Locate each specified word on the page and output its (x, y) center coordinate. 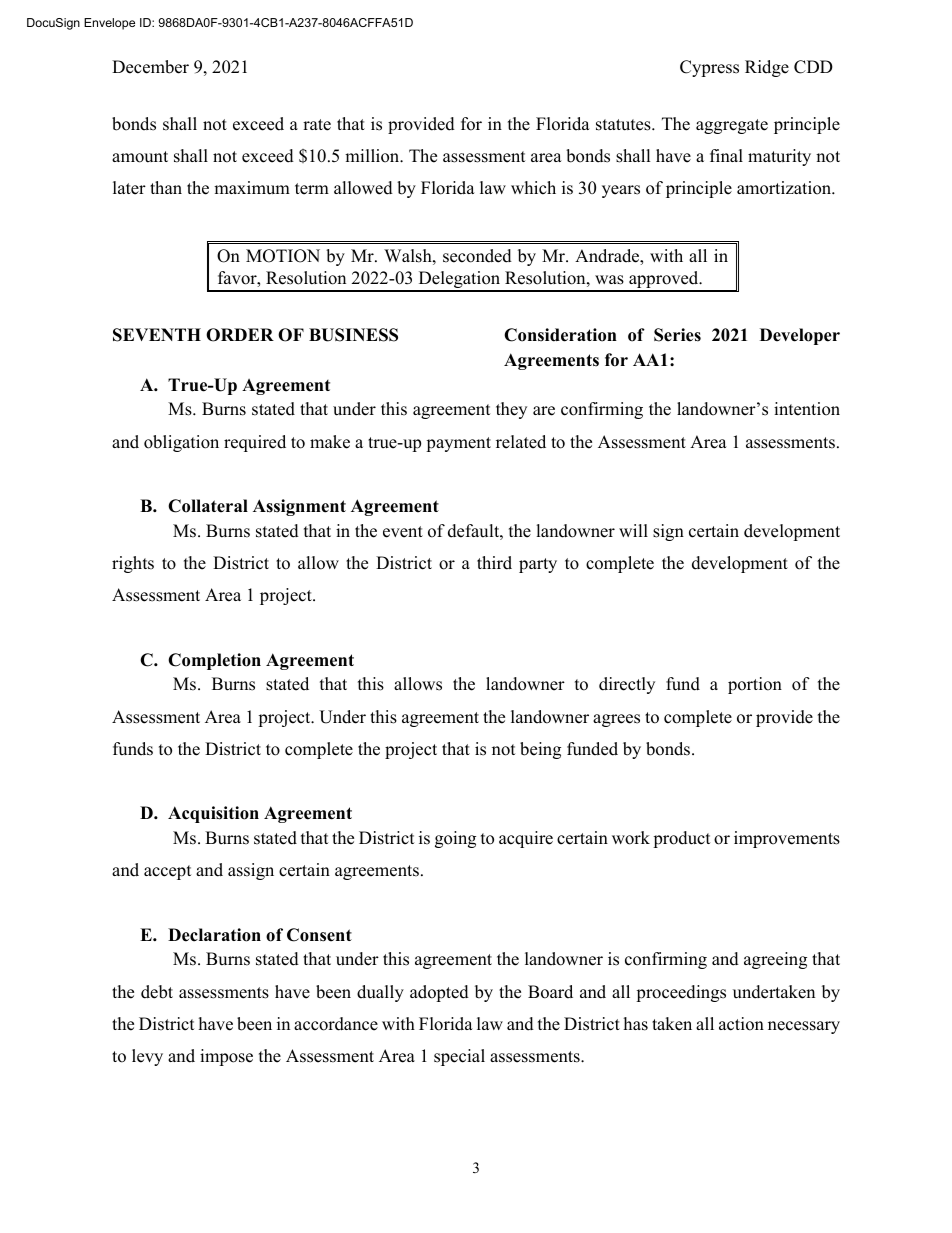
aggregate (732, 126)
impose (226, 1057)
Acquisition (213, 814)
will (633, 530)
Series (677, 335)
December (150, 67)
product (682, 839)
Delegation (459, 281)
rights (133, 564)
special (459, 1057)
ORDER (240, 335)
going (455, 839)
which (533, 188)
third (494, 563)
